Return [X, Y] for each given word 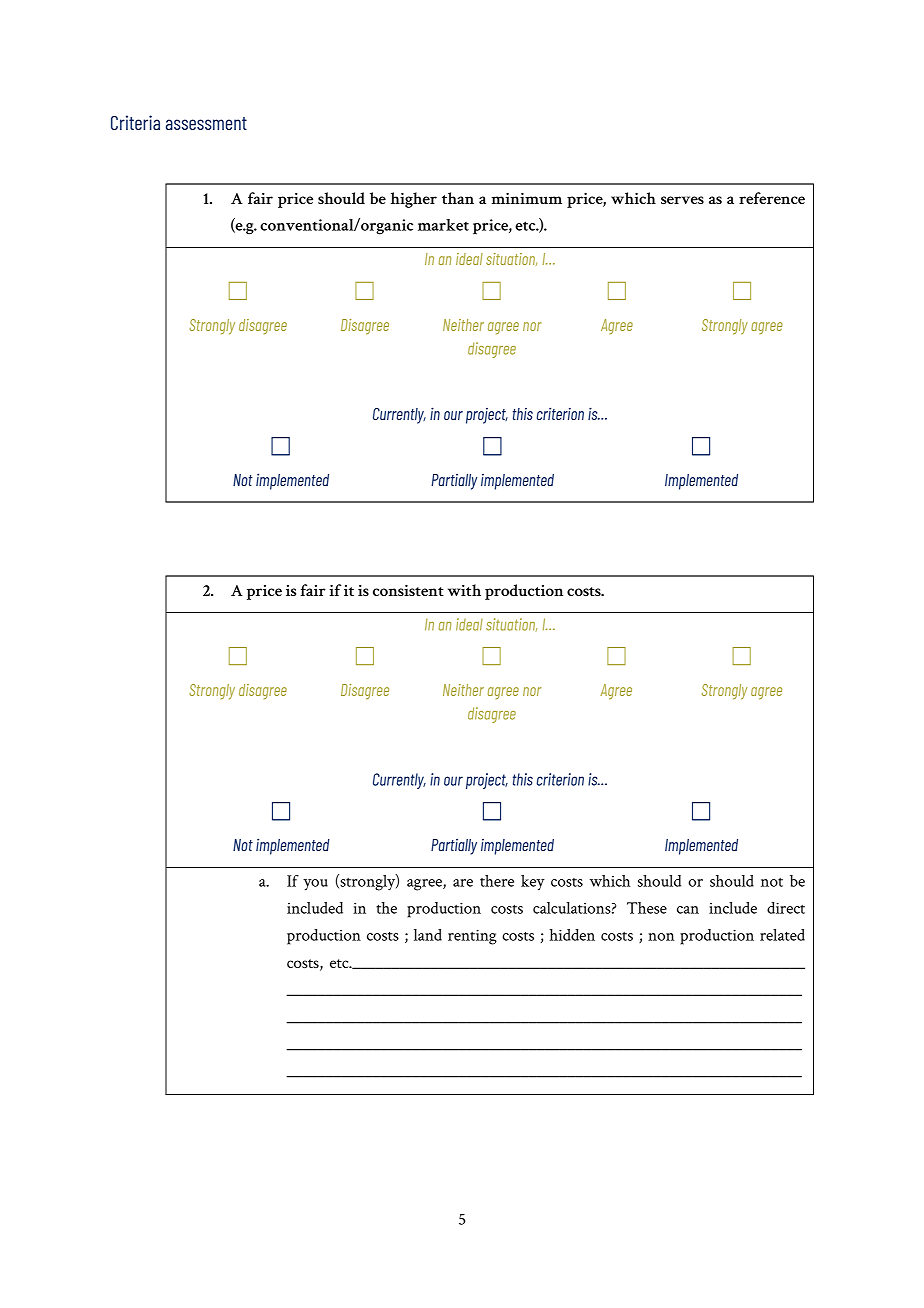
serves [682, 200]
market [443, 225]
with [464, 590]
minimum [526, 198]
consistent [408, 590]
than [458, 198]
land [428, 935]
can [688, 910]
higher [414, 200]
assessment [206, 123]
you [315, 885]
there [497, 881]
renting [472, 937]
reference [772, 198]
